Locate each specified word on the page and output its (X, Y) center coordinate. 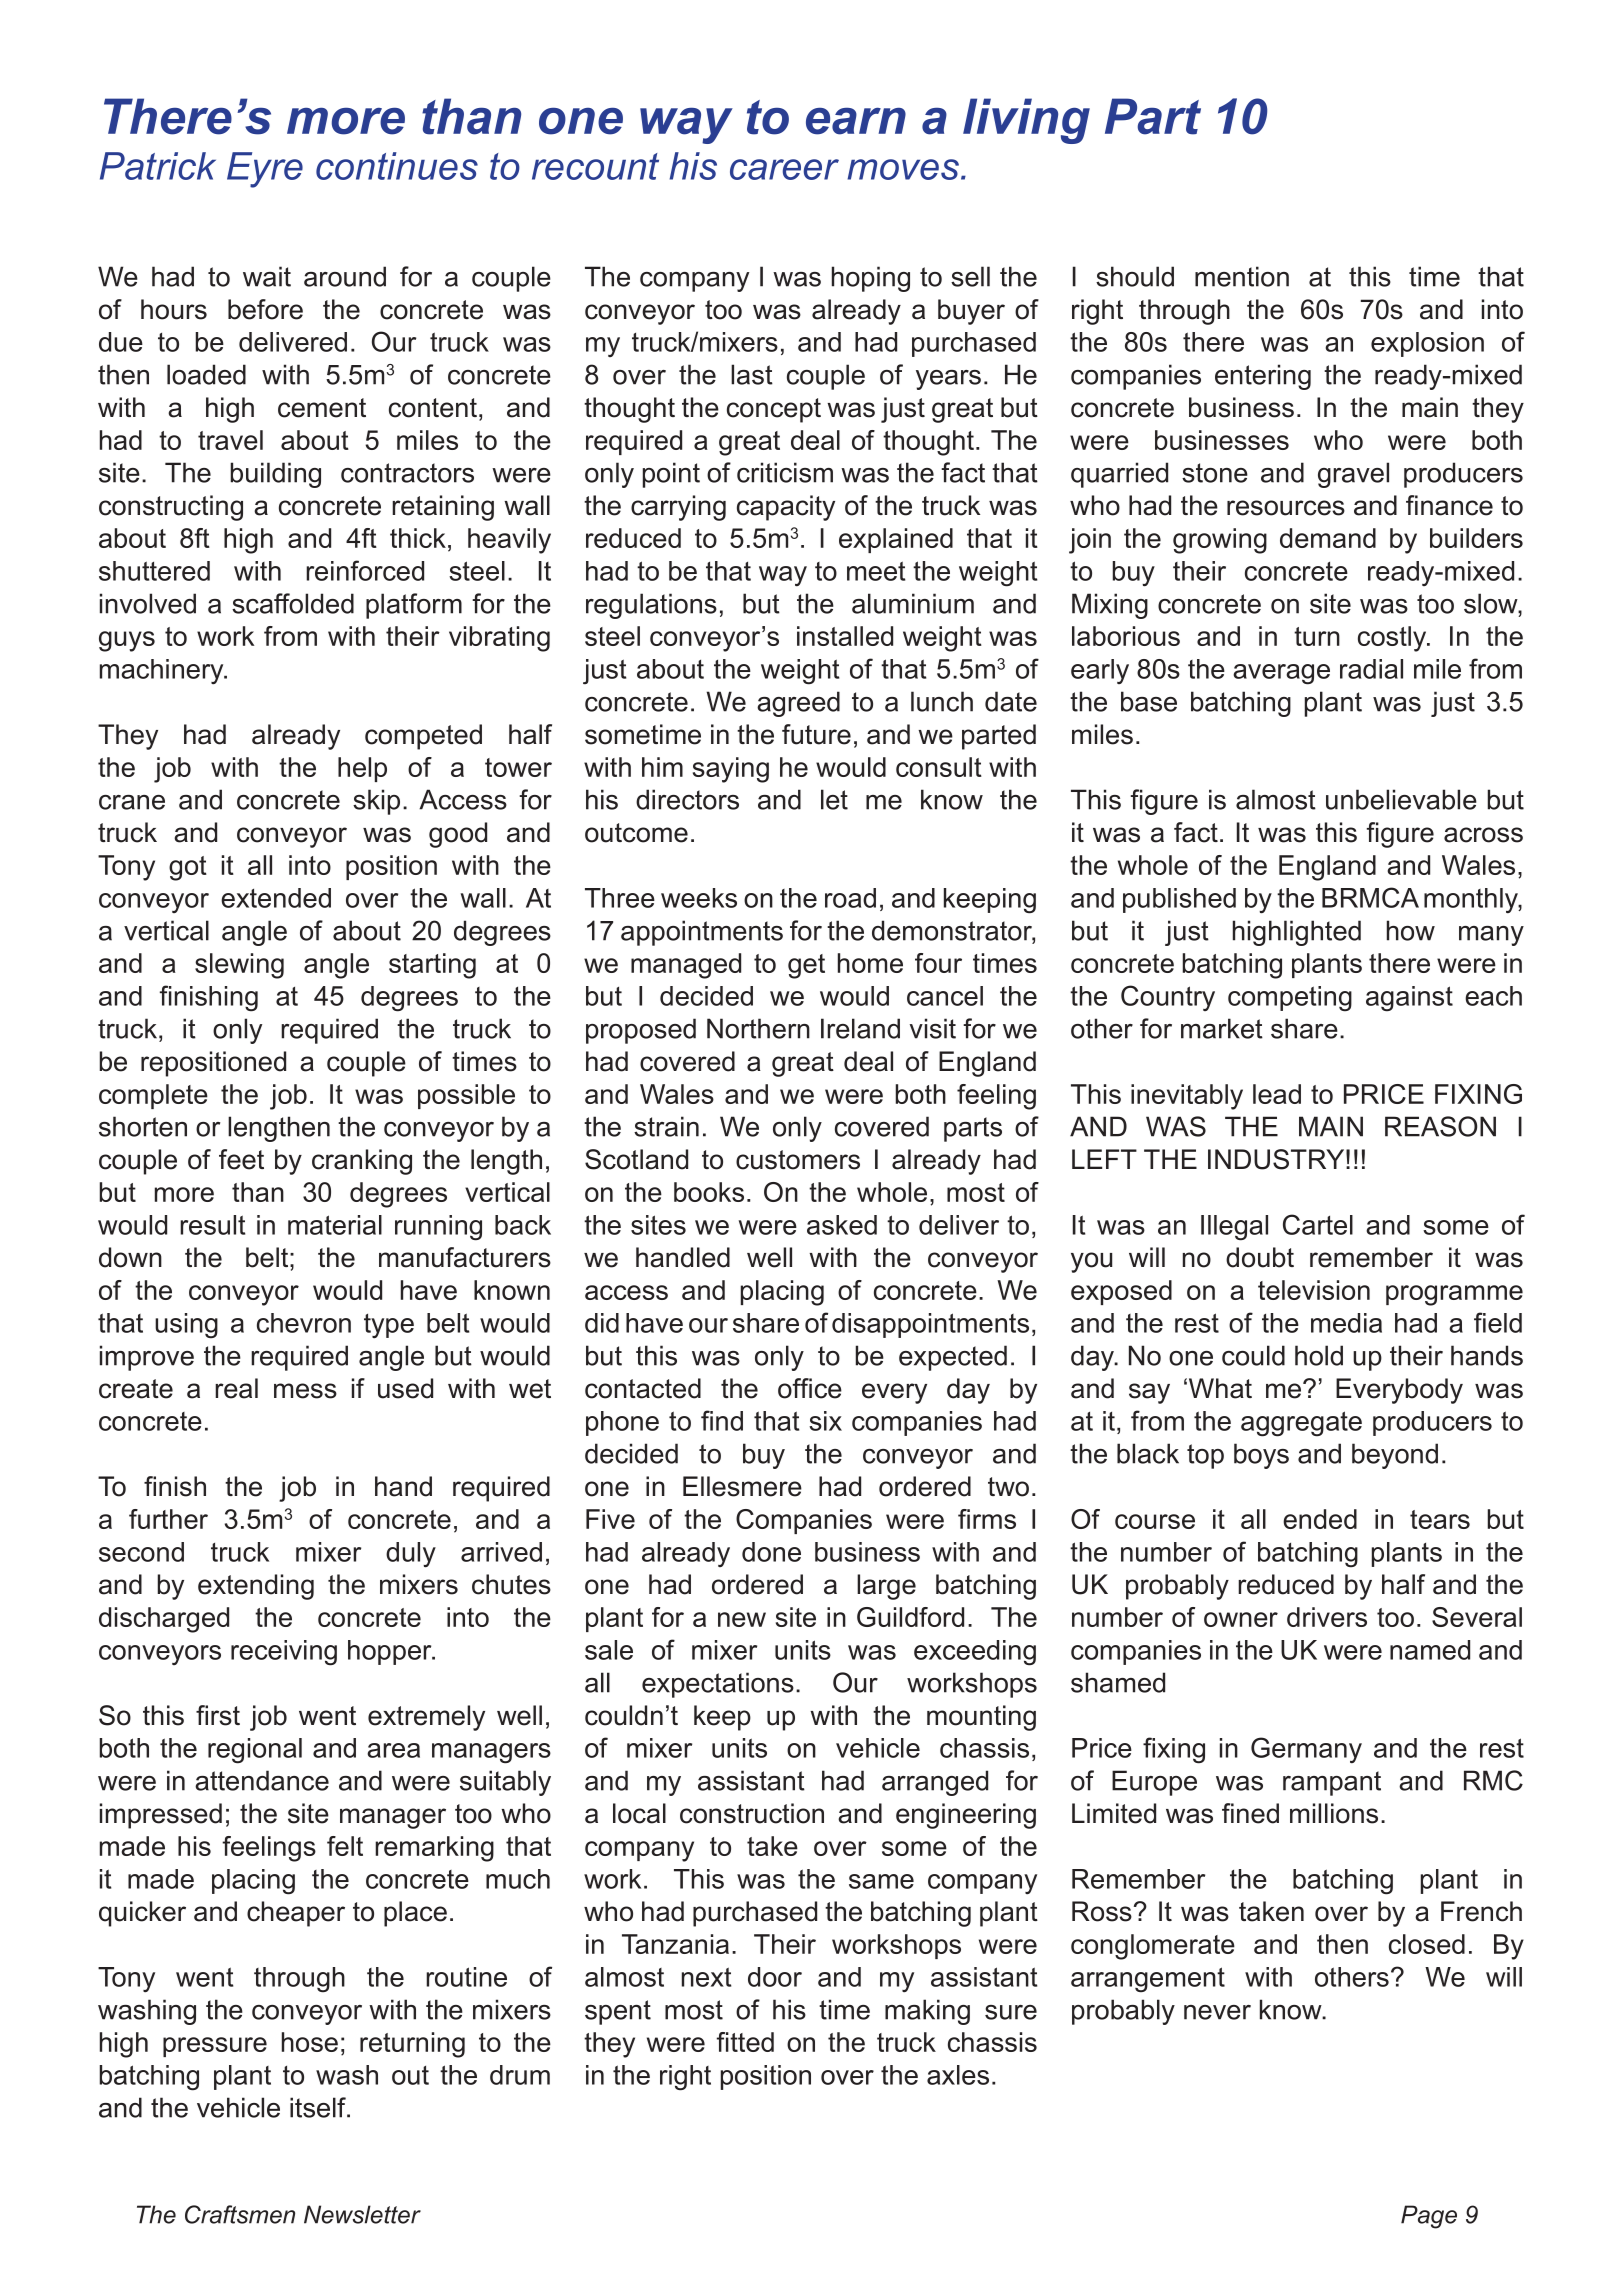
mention (1242, 276)
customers (798, 1160)
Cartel (1318, 1224)
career (784, 169)
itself (319, 2107)
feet (241, 1159)
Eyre (265, 170)
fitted (745, 2042)
